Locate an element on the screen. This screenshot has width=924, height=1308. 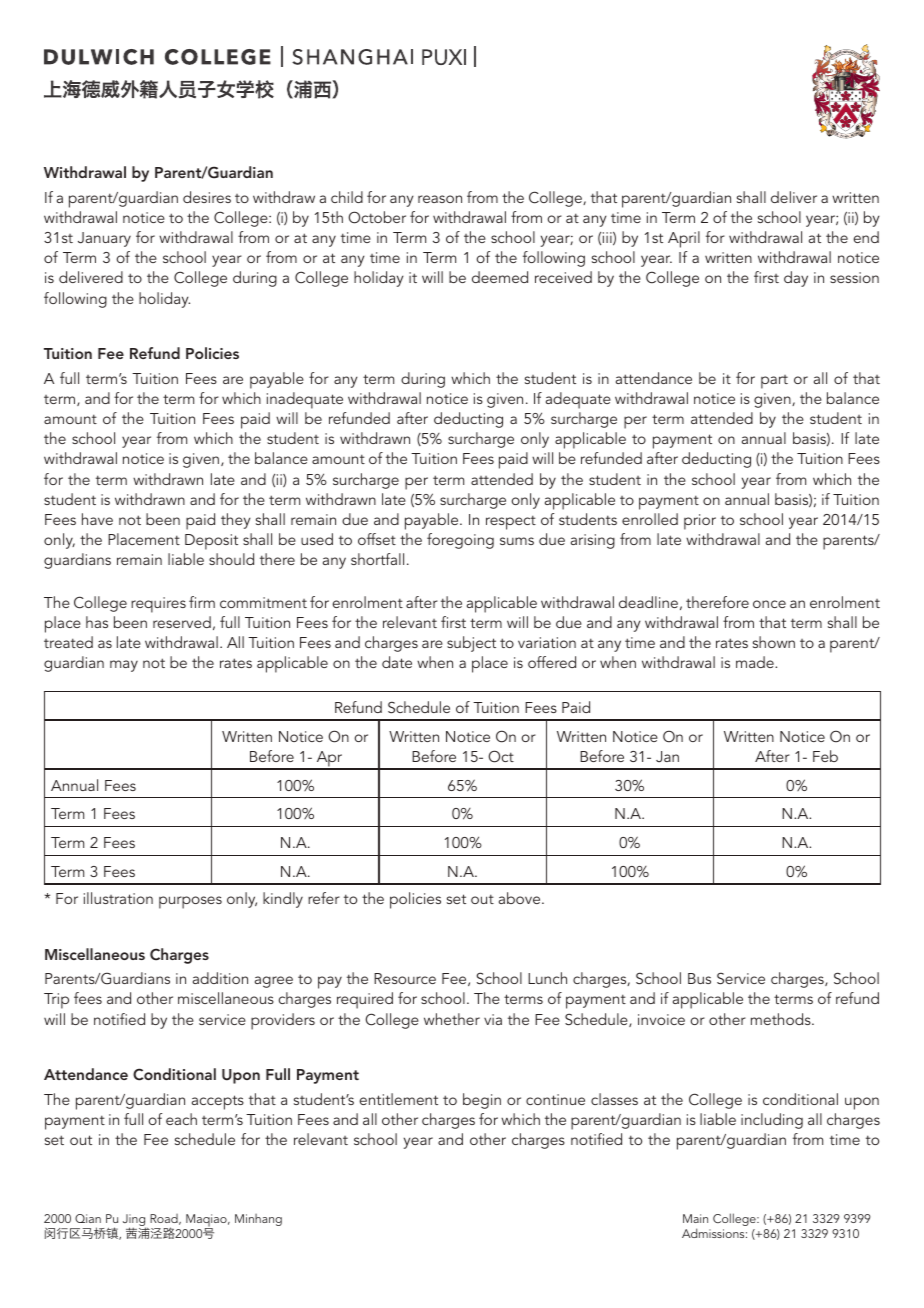
reason is located at coordinates (440, 199).
